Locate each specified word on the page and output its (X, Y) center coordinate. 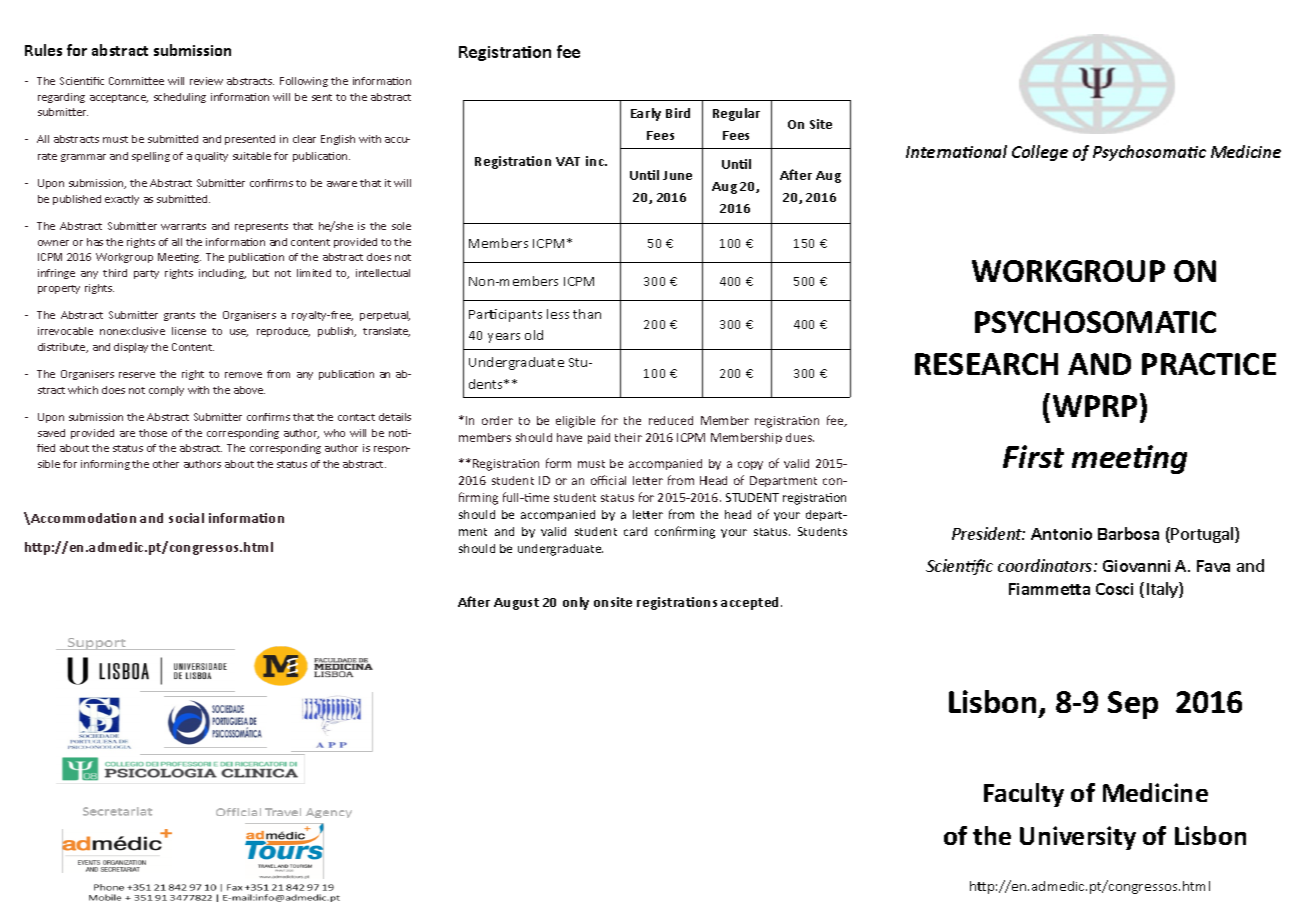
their (628, 437)
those (153, 433)
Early (646, 114)
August (516, 604)
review (206, 81)
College (1040, 153)
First (1033, 456)
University (1078, 838)
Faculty (1024, 795)
